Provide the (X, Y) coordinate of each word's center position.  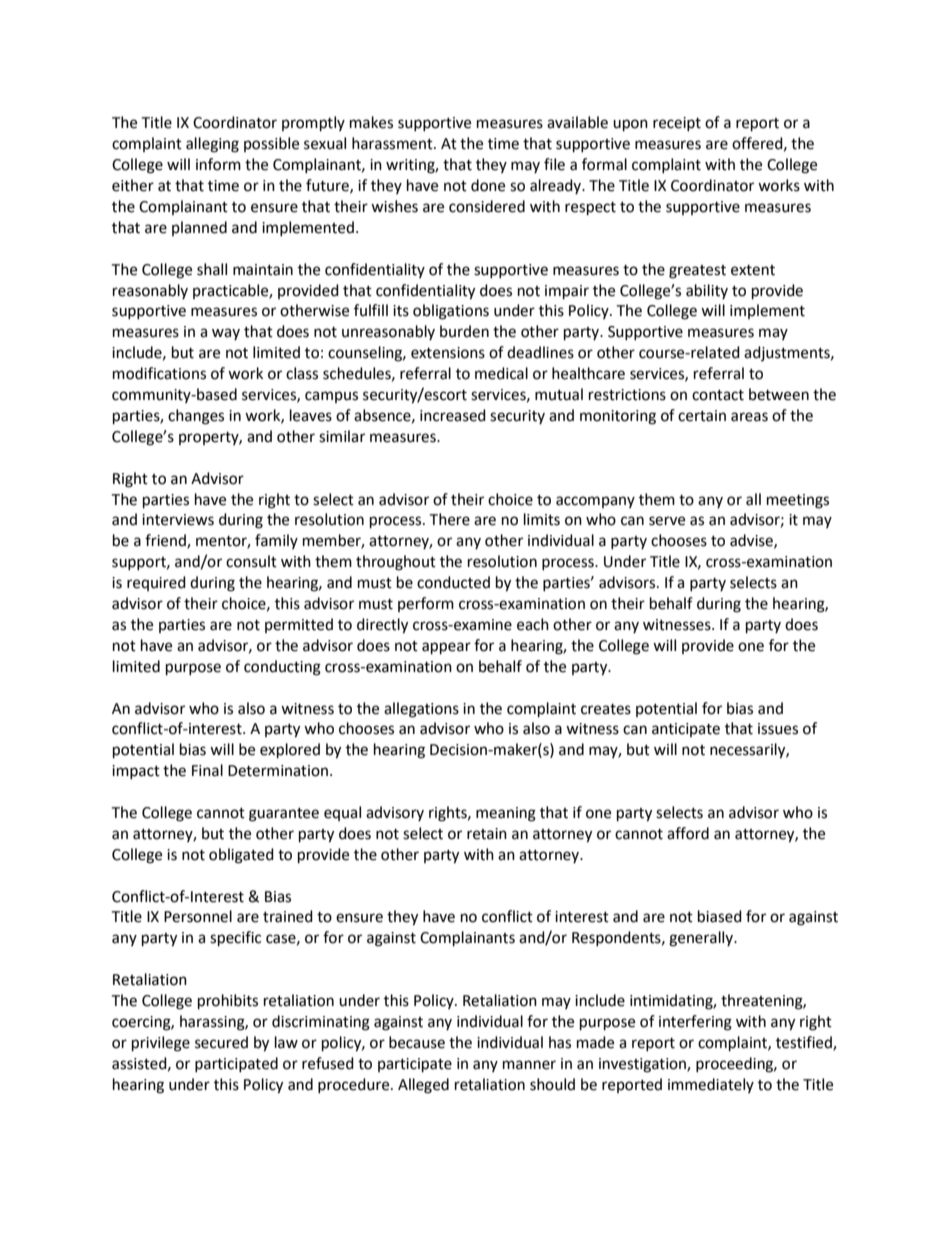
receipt (677, 124)
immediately (711, 1085)
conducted (453, 582)
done (488, 185)
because (417, 1042)
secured (221, 1042)
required (156, 583)
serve (667, 521)
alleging (212, 145)
